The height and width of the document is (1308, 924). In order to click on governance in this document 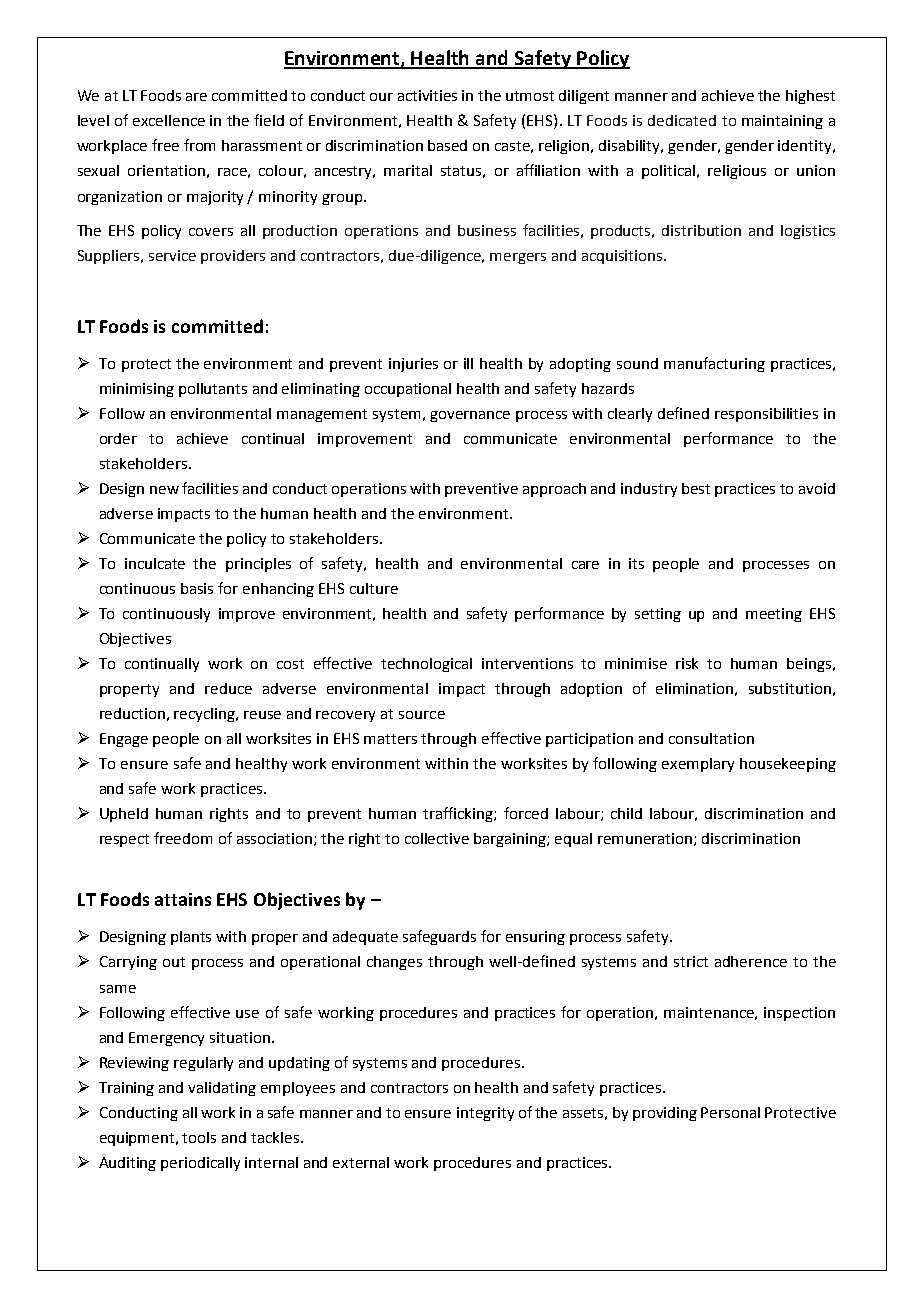, I will do `click(470, 416)`.
